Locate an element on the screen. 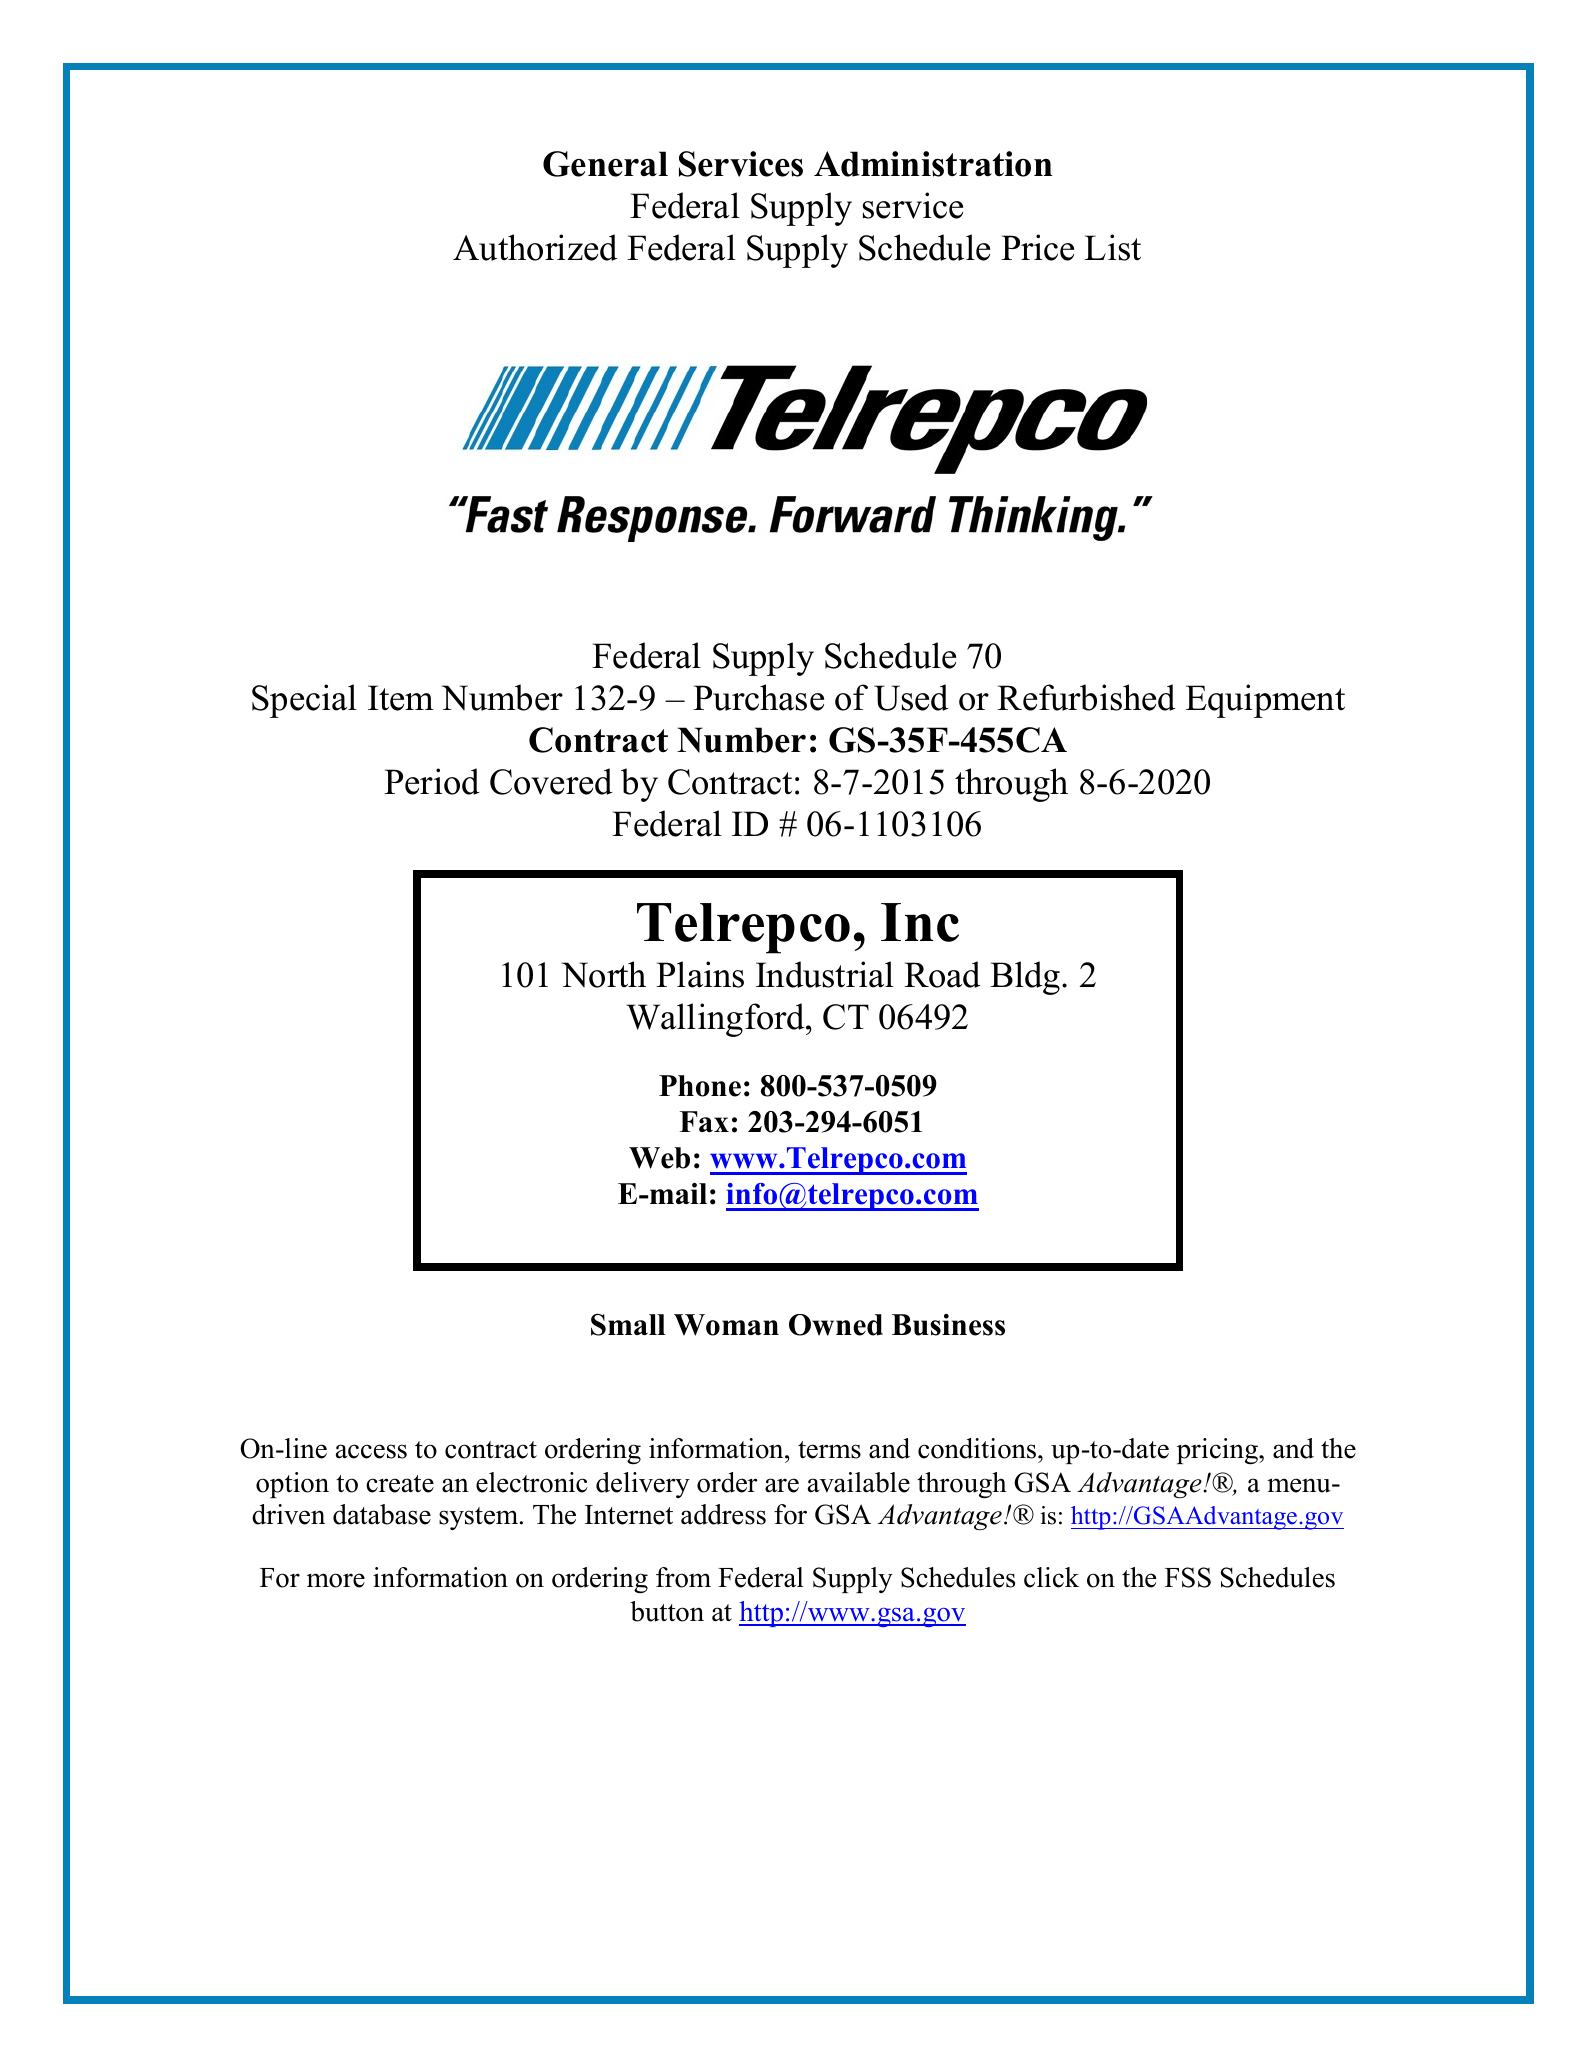 This screenshot has height=2066, width=1596. Purchase is located at coordinates (758, 697).
